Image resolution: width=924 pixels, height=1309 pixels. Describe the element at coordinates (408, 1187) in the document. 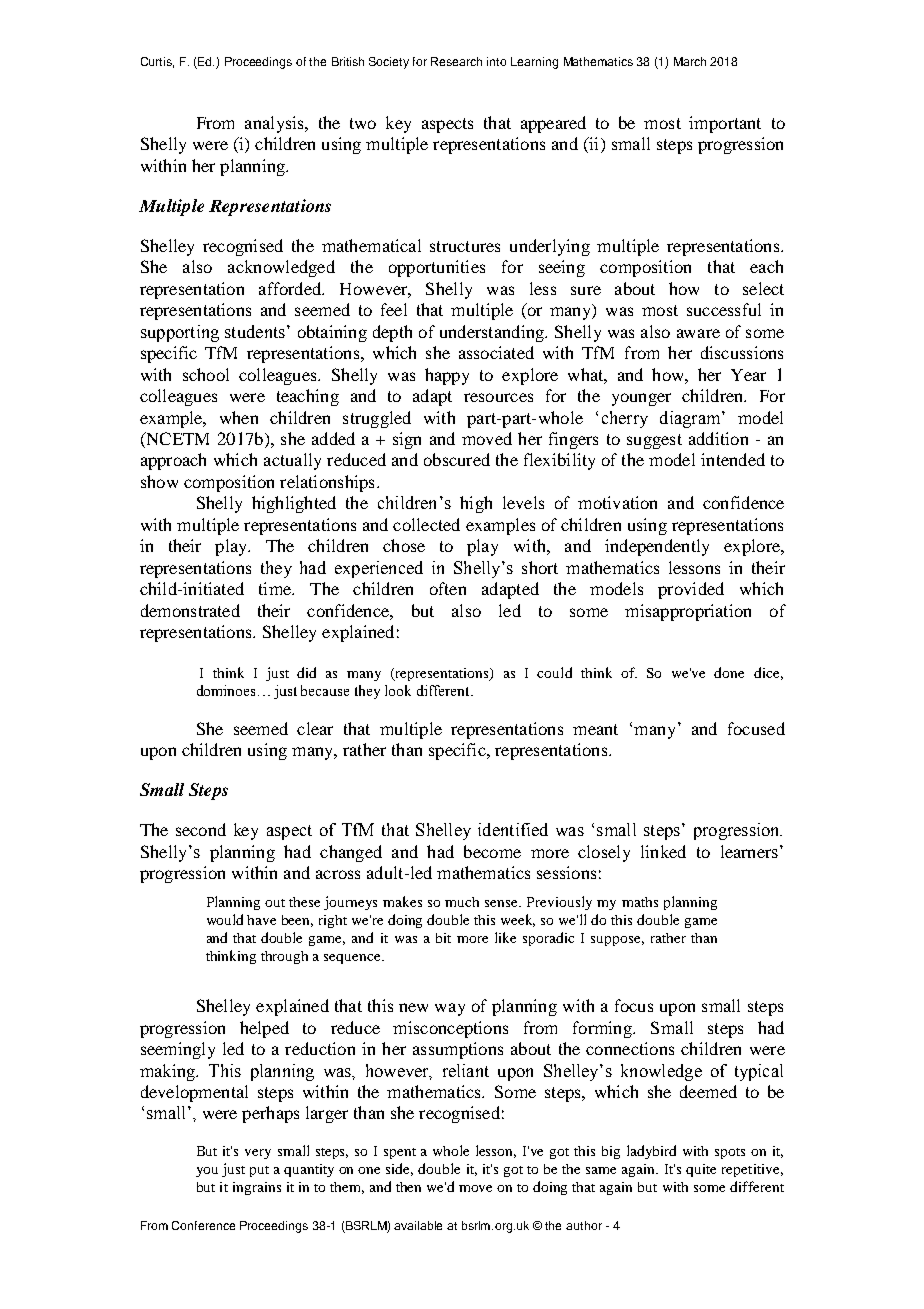

I see `then` at that location.
